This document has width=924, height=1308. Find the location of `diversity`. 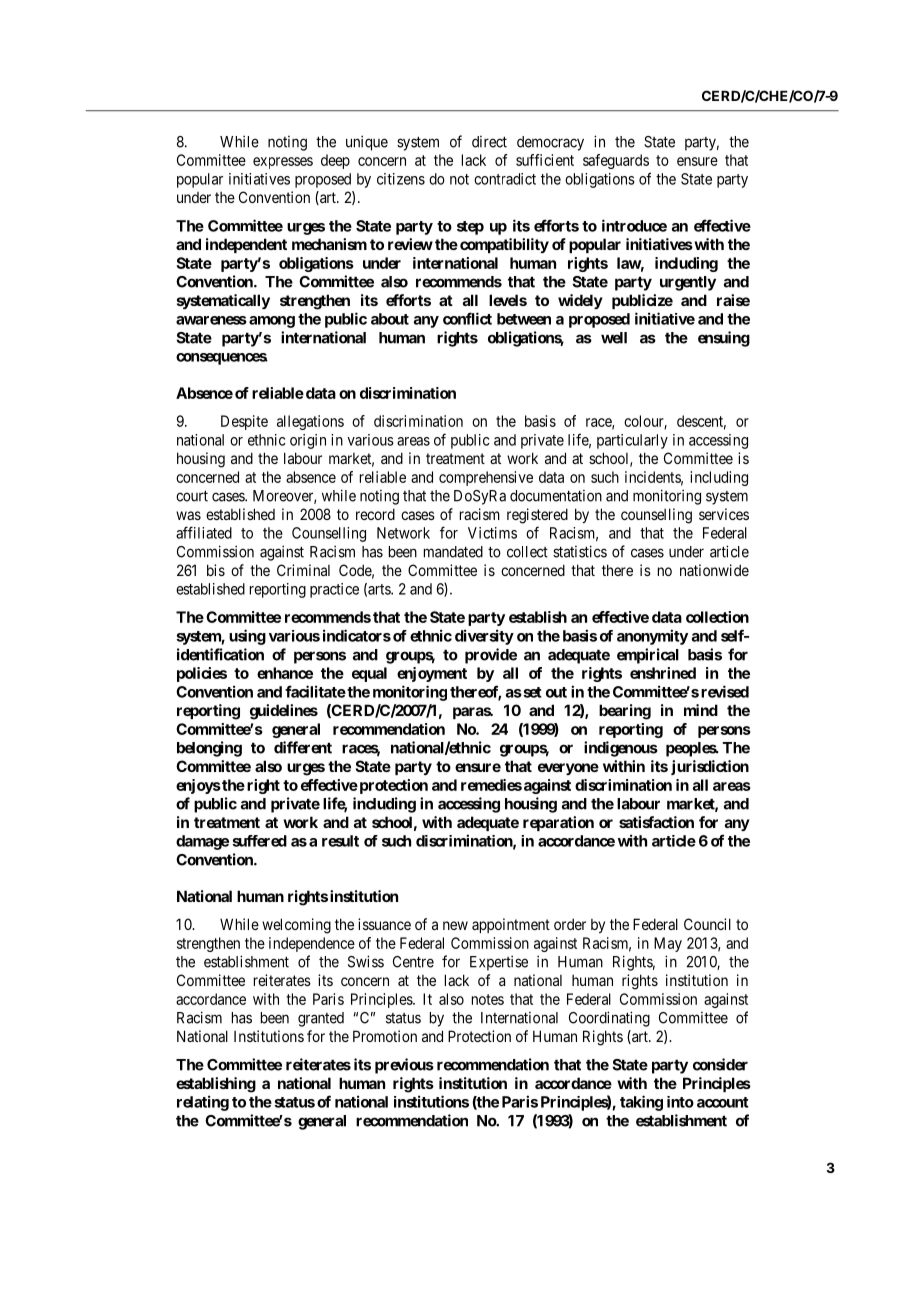

diversity is located at coordinates (484, 637).
